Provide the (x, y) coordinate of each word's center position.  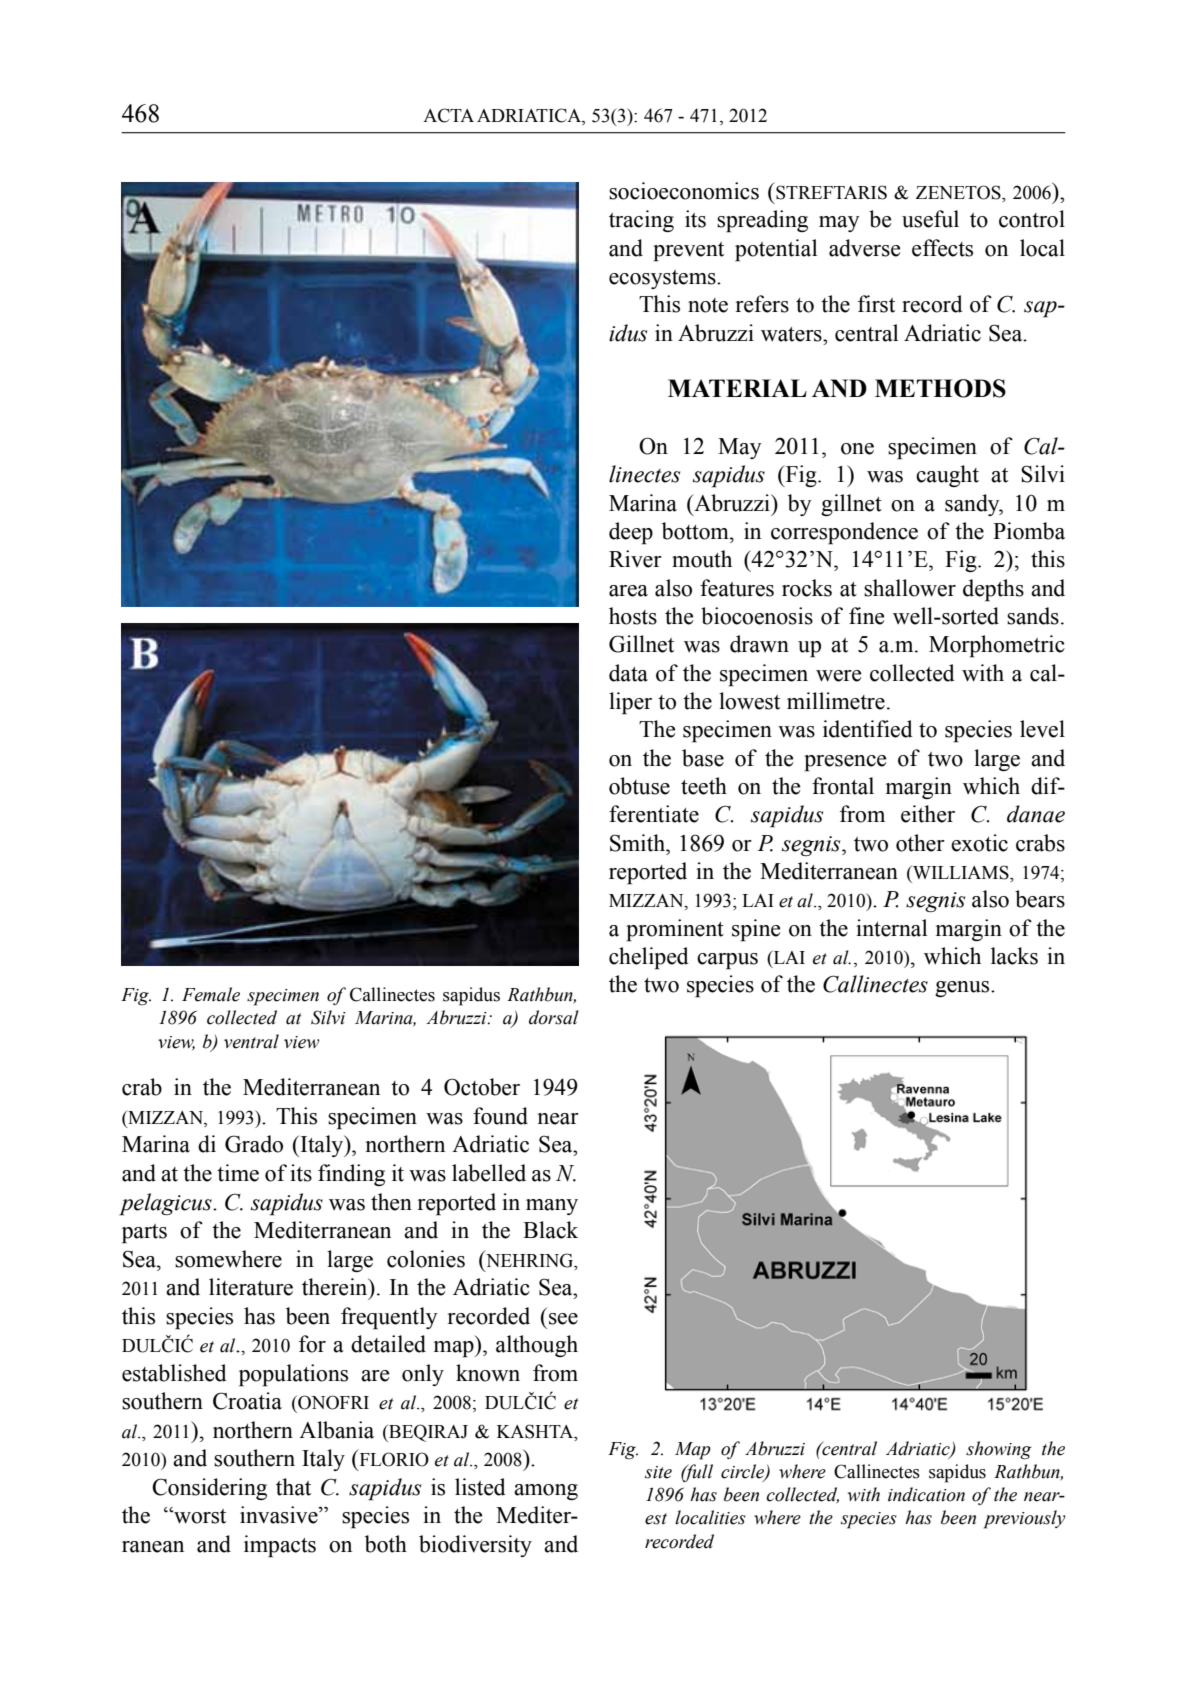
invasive (280, 1515)
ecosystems (663, 279)
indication (926, 1494)
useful (930, 219)
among (546, 1492)
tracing (641, 221)
